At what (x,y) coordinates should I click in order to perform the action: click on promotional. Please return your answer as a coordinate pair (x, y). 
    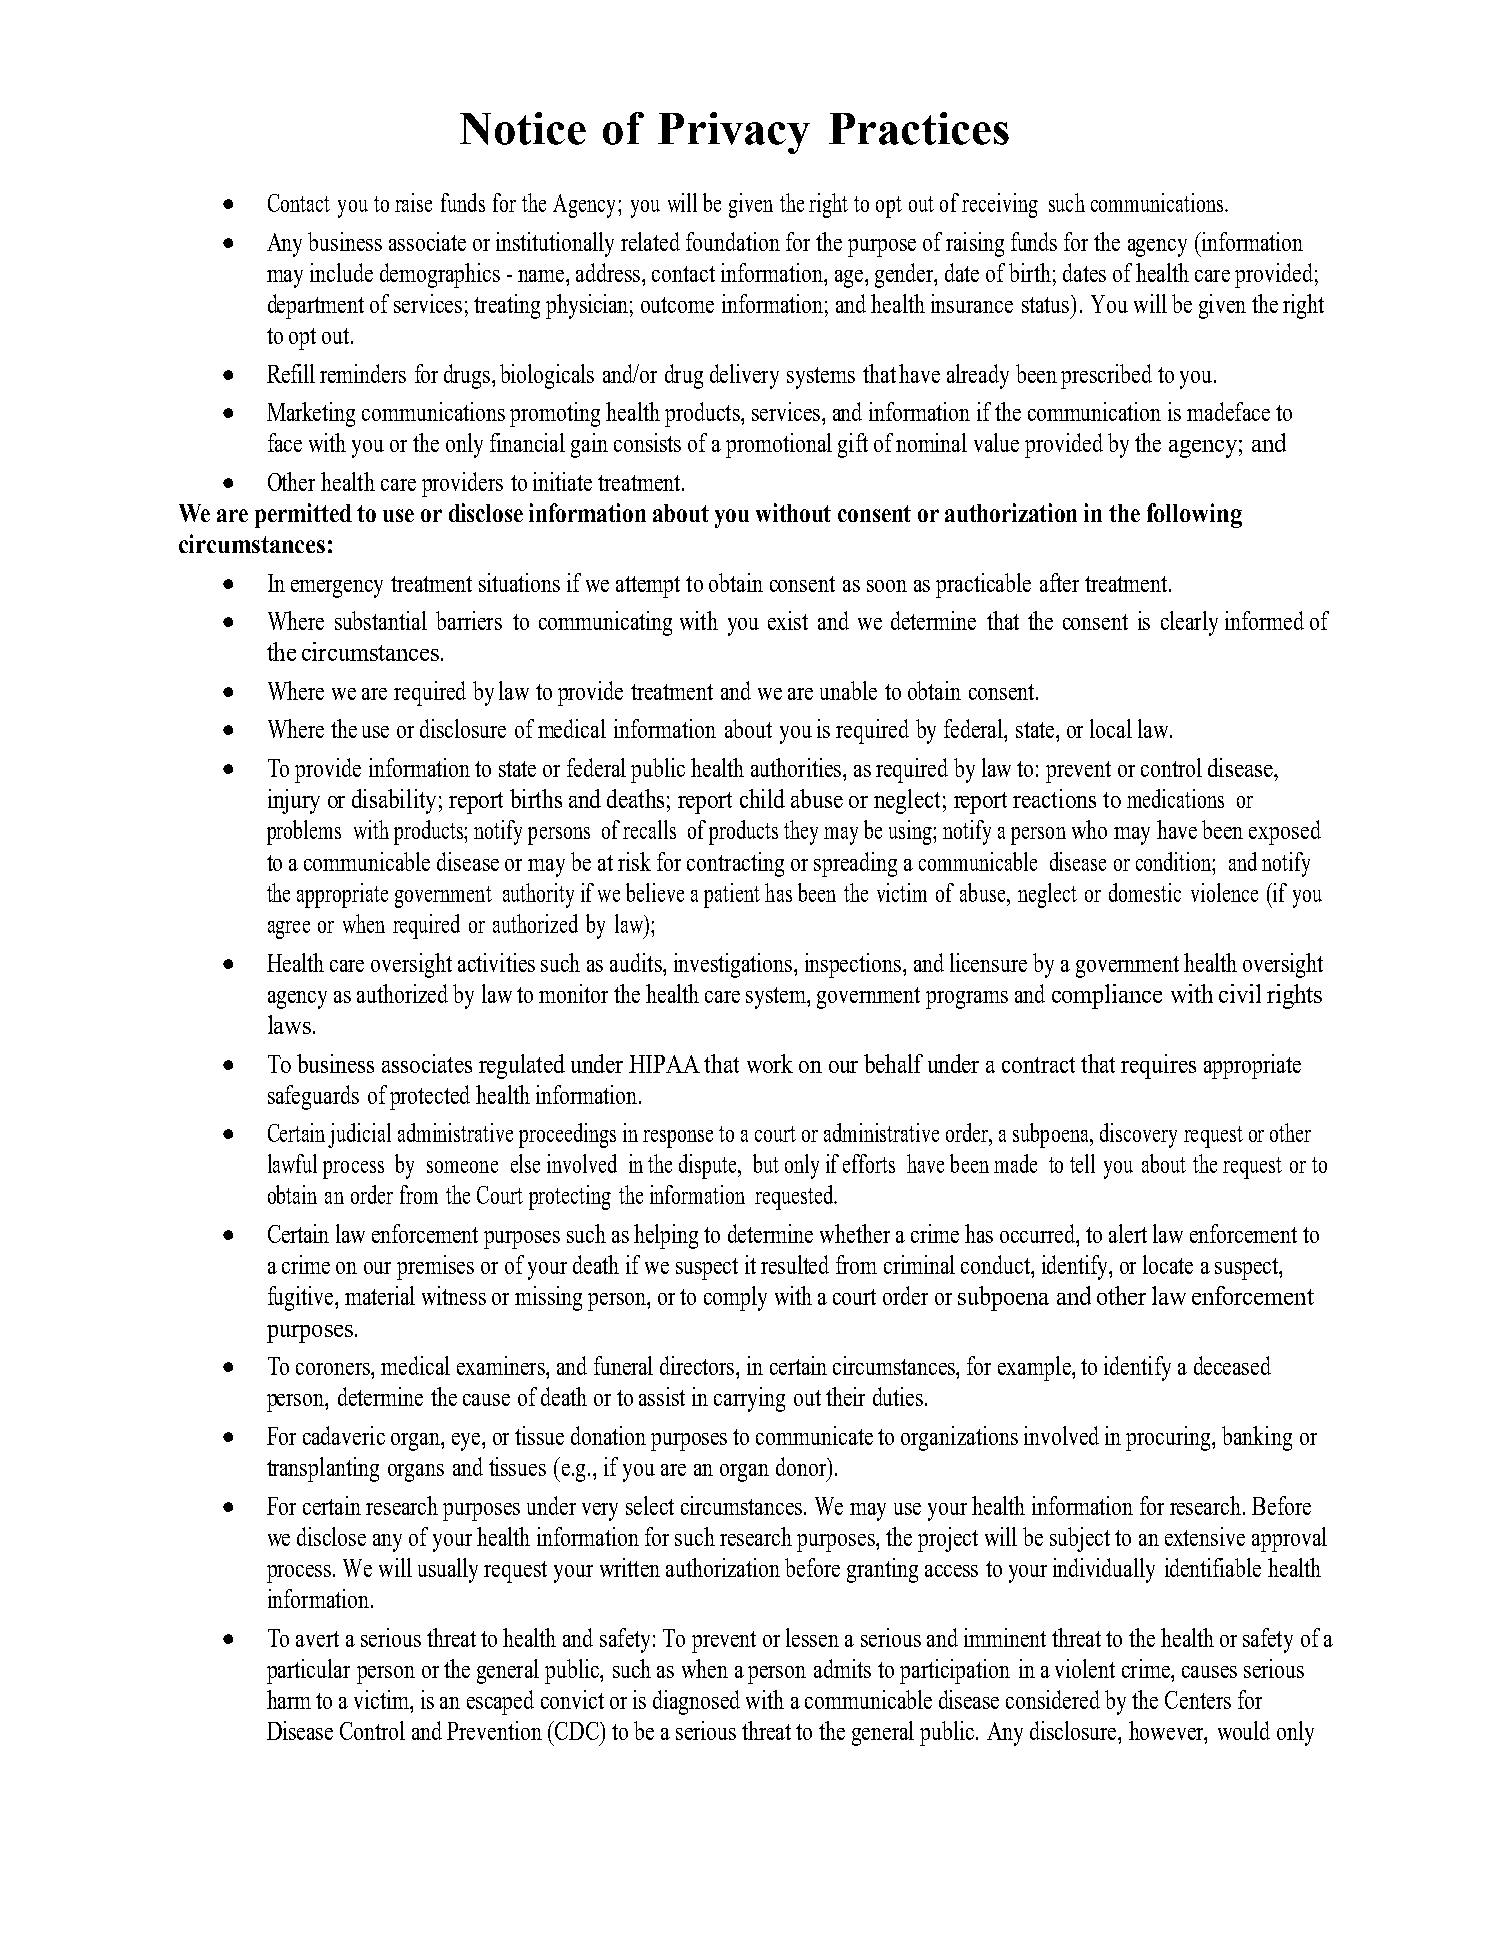
    Looking at the image, I should click on (779, 445).
